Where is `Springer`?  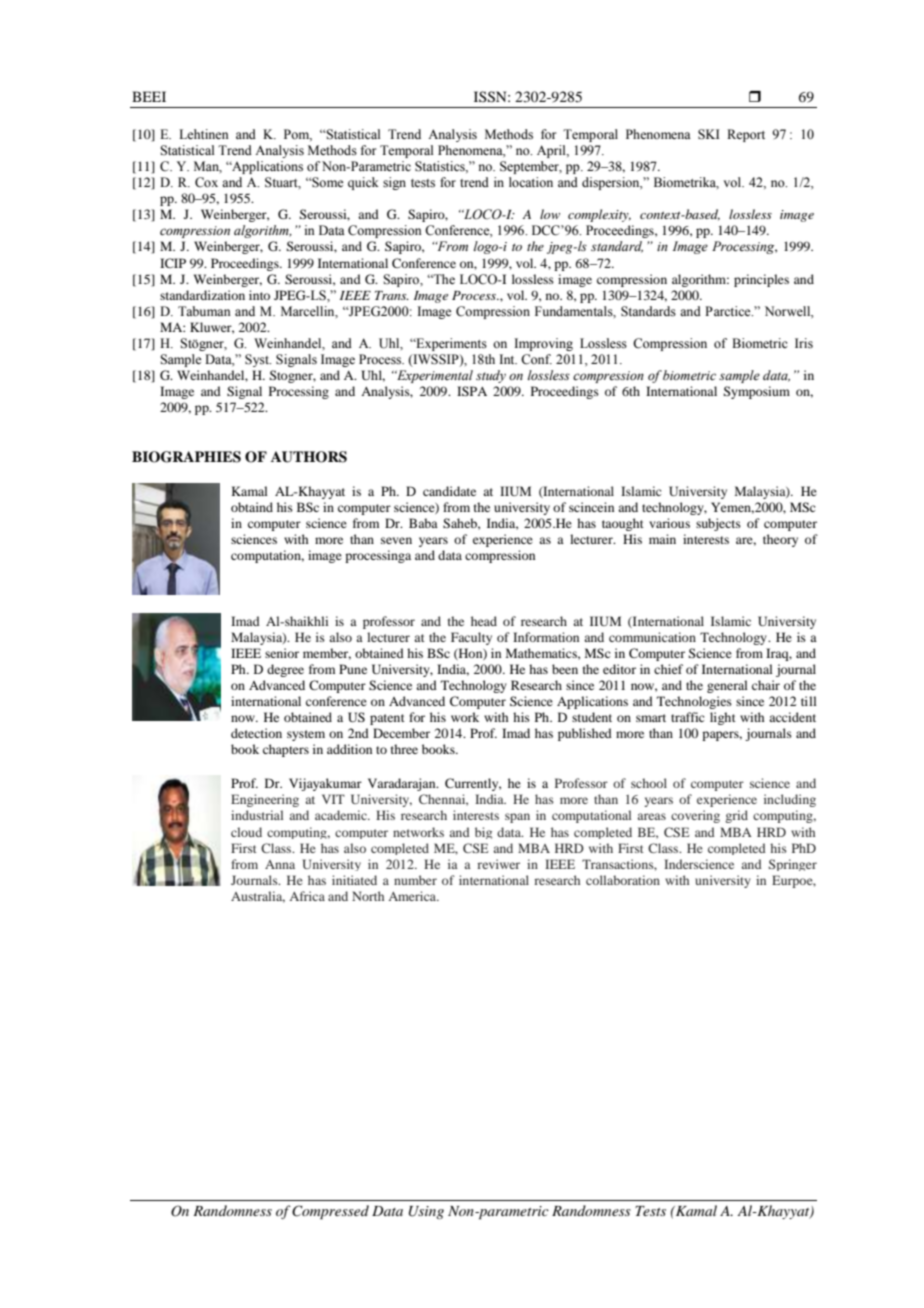 Springer is located at coordinates (793, 865).
